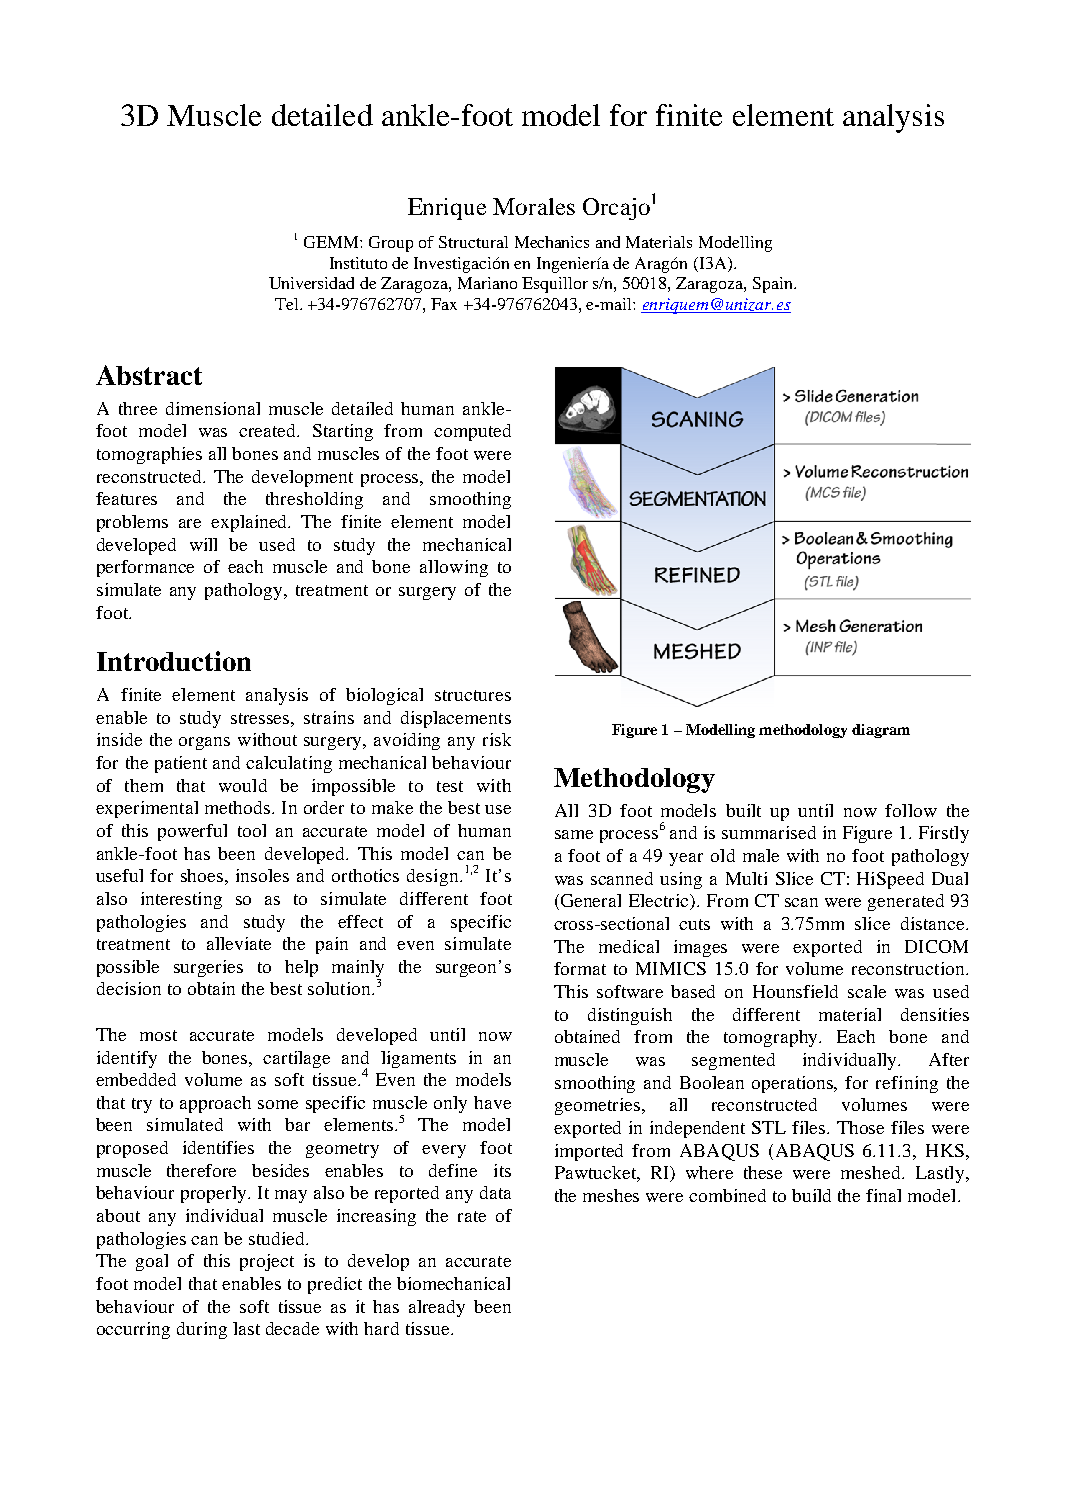 The image size is (1066, 1508). What do you see at coordinates (311, 283) in the document?
I see `Universidad` at bounding box center [311, 283].
